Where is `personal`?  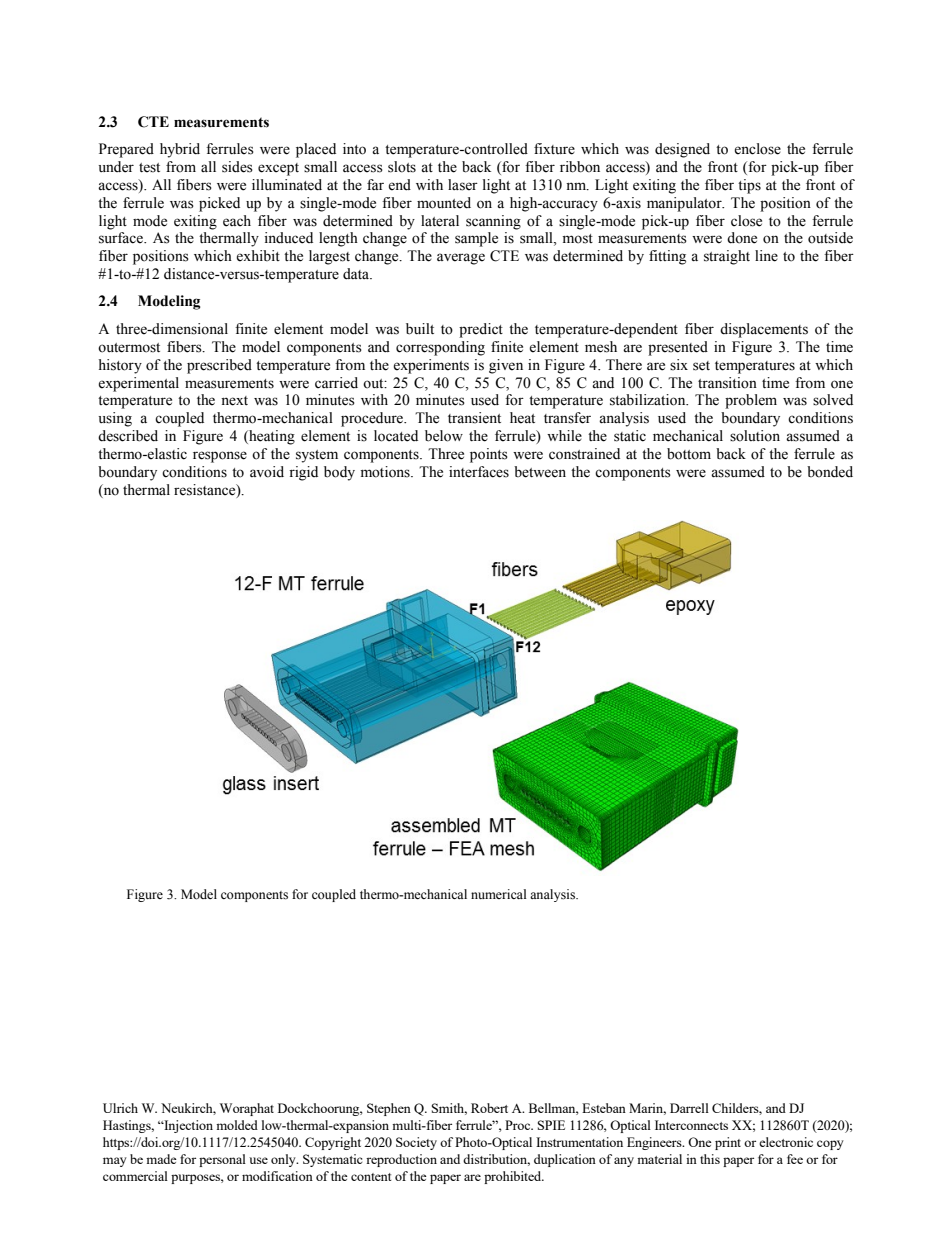 personal is located at coordinates (222, 1160).
